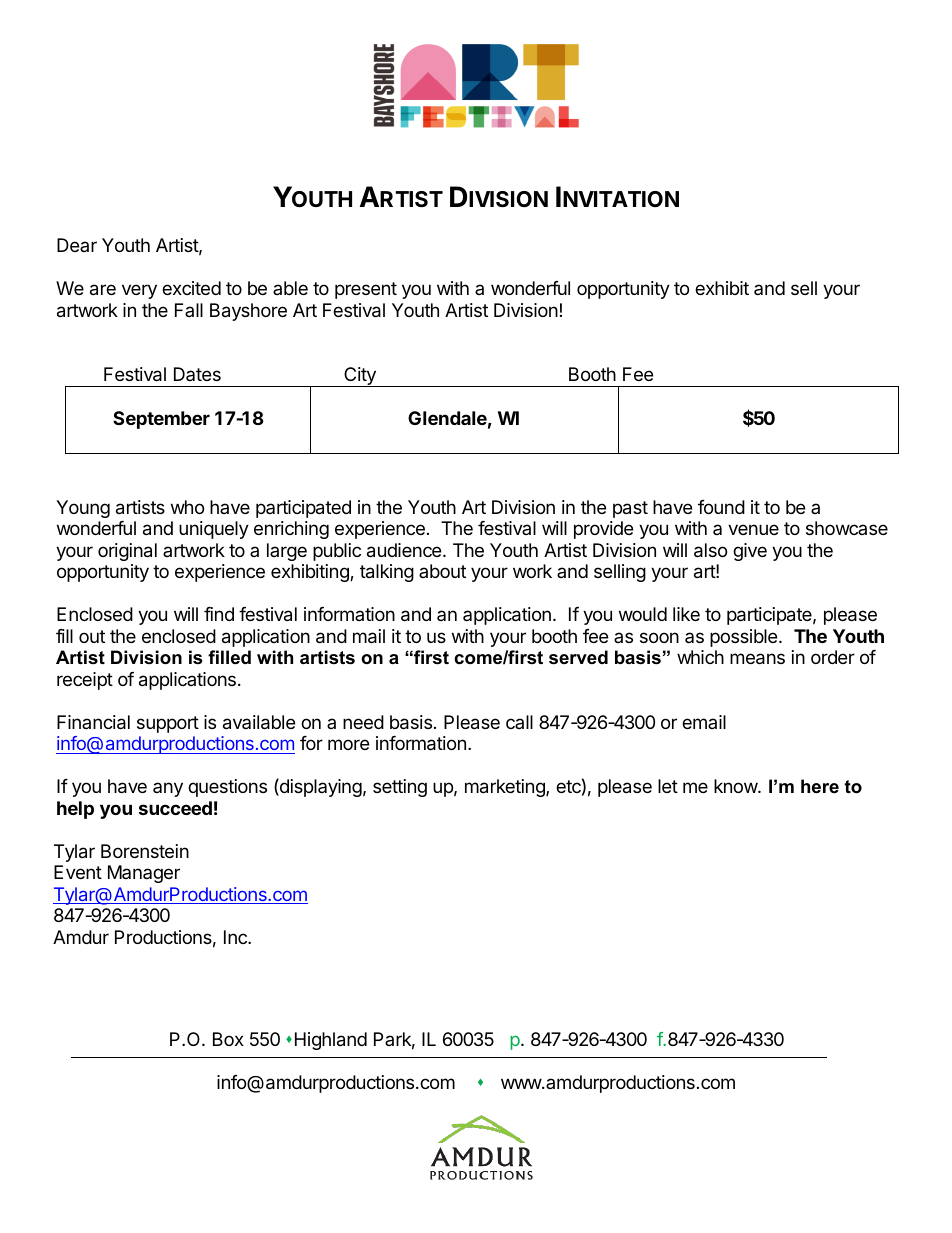 The image size is (952, 1233). I want to click on Box, so click(228, 1039).
